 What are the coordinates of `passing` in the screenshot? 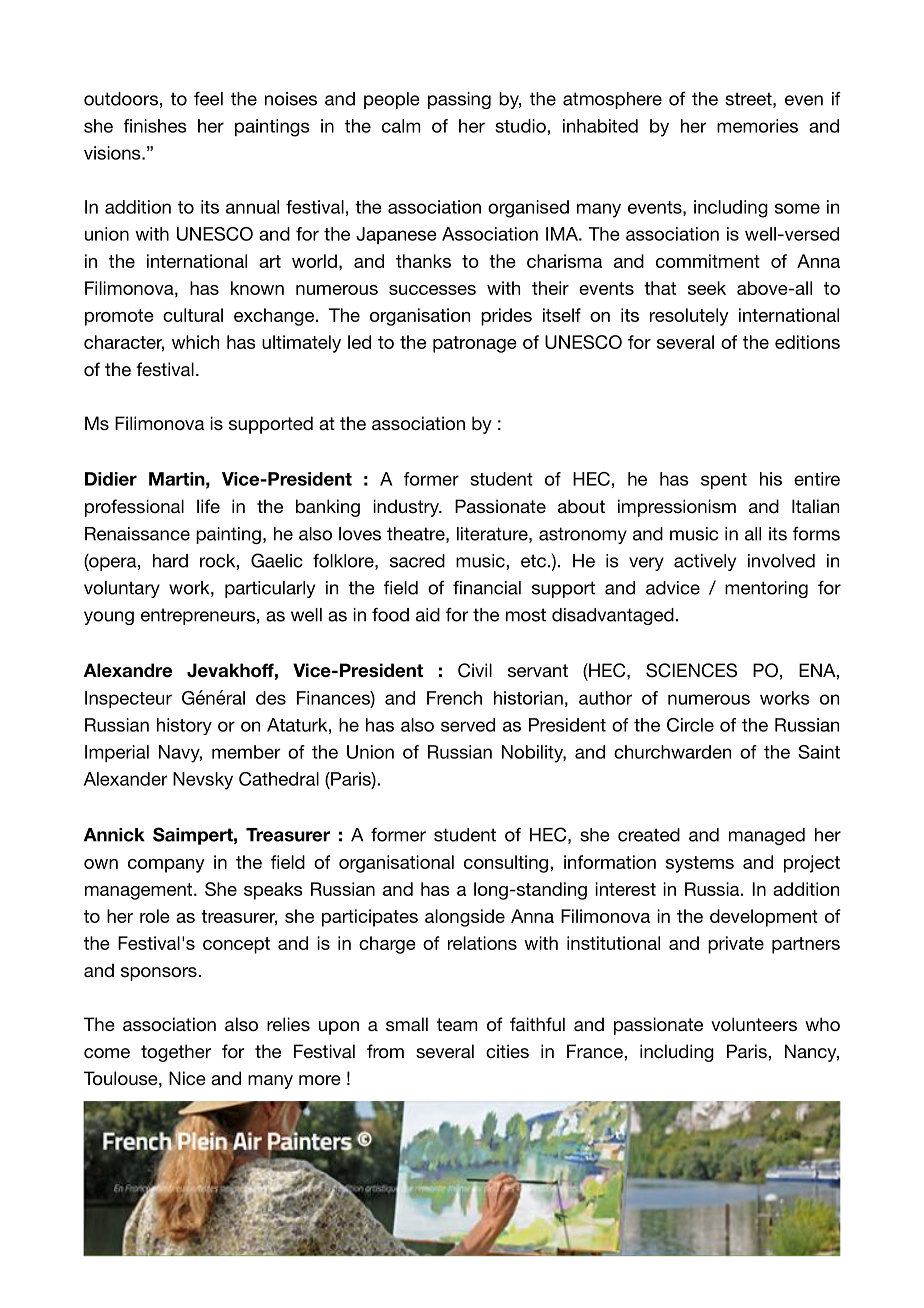 It's located at (459, 100).
